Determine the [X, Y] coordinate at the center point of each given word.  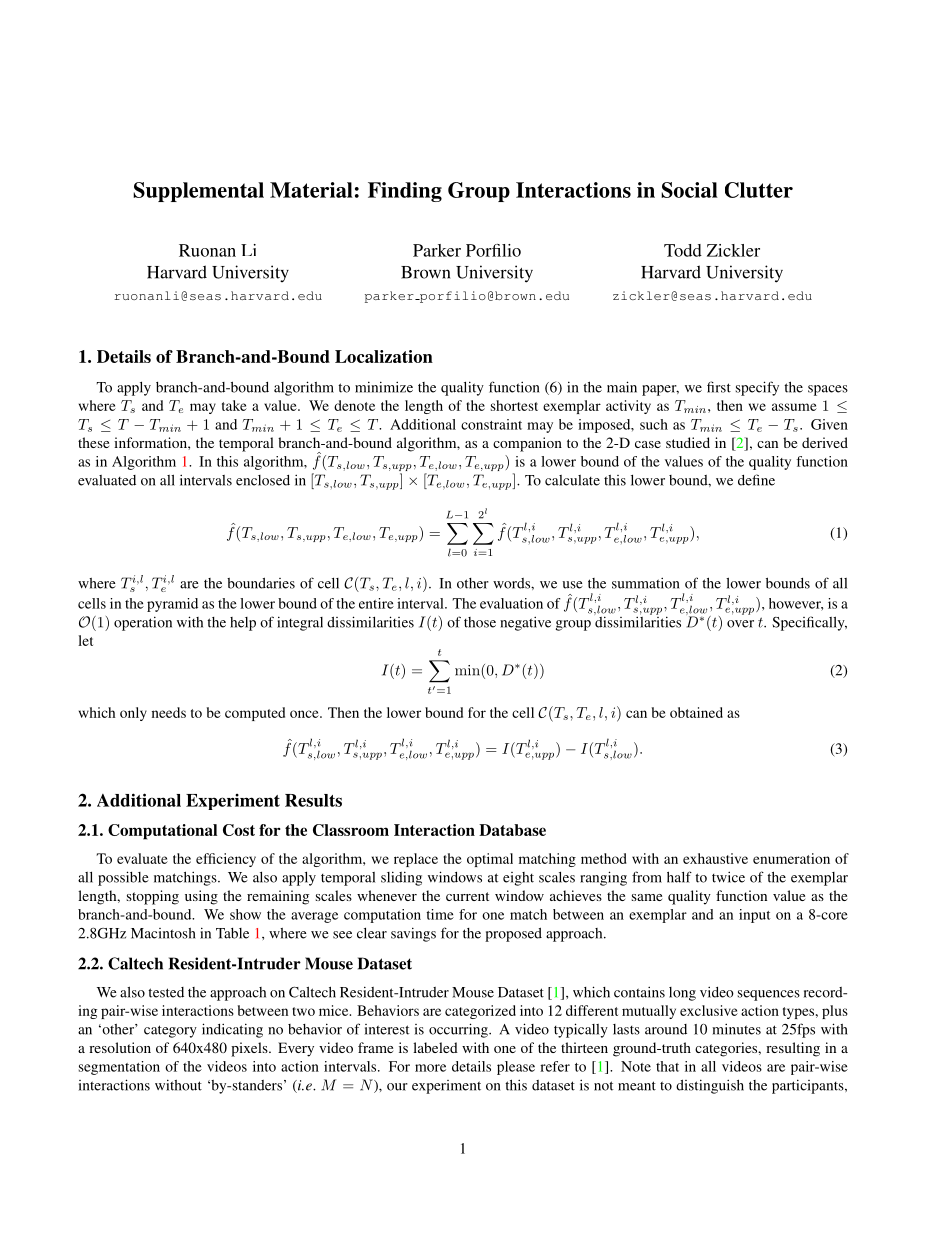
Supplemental [198, 192]
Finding [405, 192]
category [170, 1031]
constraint [491, 424]
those [480, 622]
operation [143, 623]
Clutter [759, 190]
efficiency [226, 860]
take [234, 405]
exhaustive [715, 858]
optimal [490, 860]
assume [794, 407]
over [740, 624]
